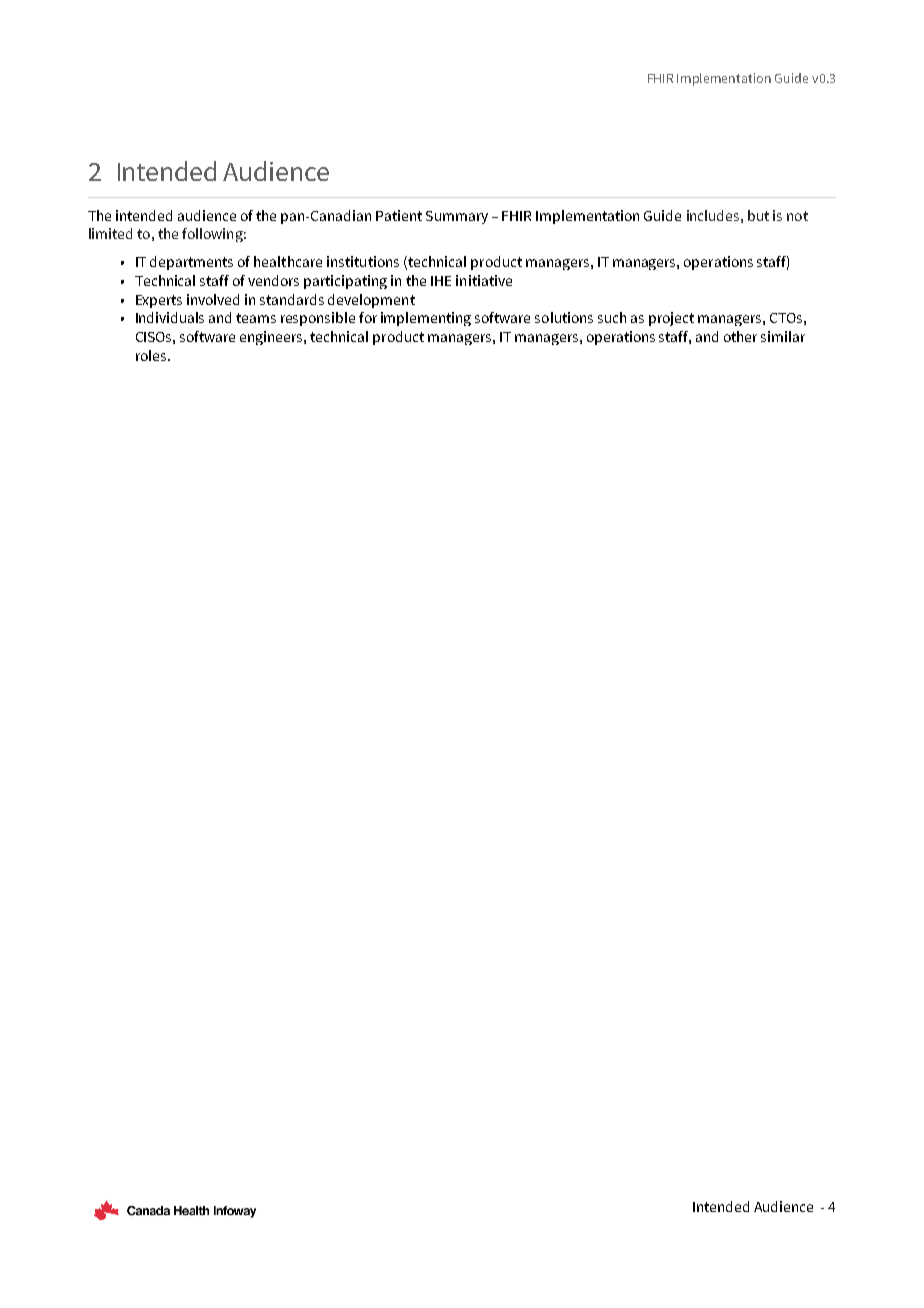 The height and width of the screenshot is (1308, 924). What do you see at coordinates (457, 217) in the screenshot?
I see `Summary` at bounding box center [457, 217].
